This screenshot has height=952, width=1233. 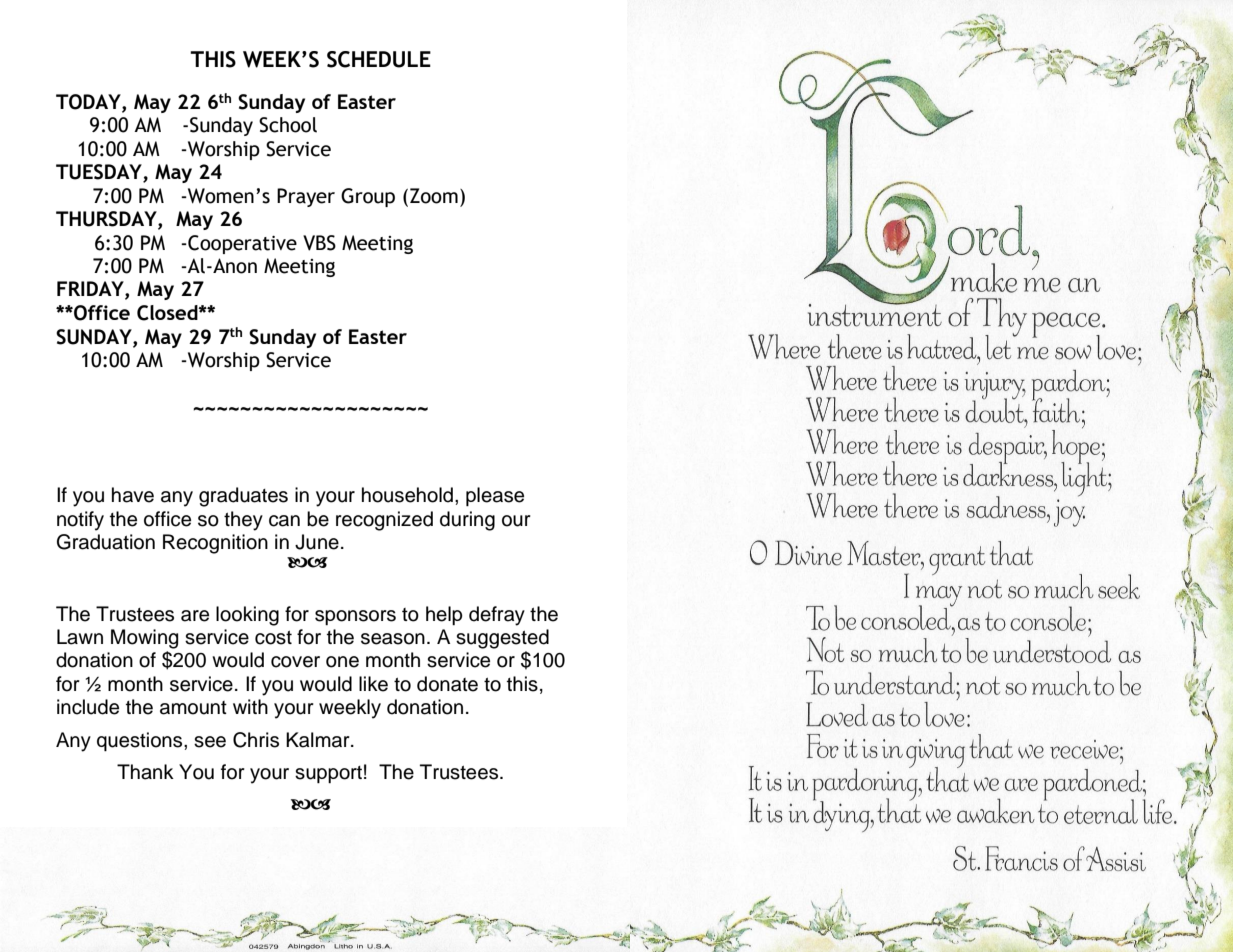 I want to click on TODAY, so click(x=89, y=102).
